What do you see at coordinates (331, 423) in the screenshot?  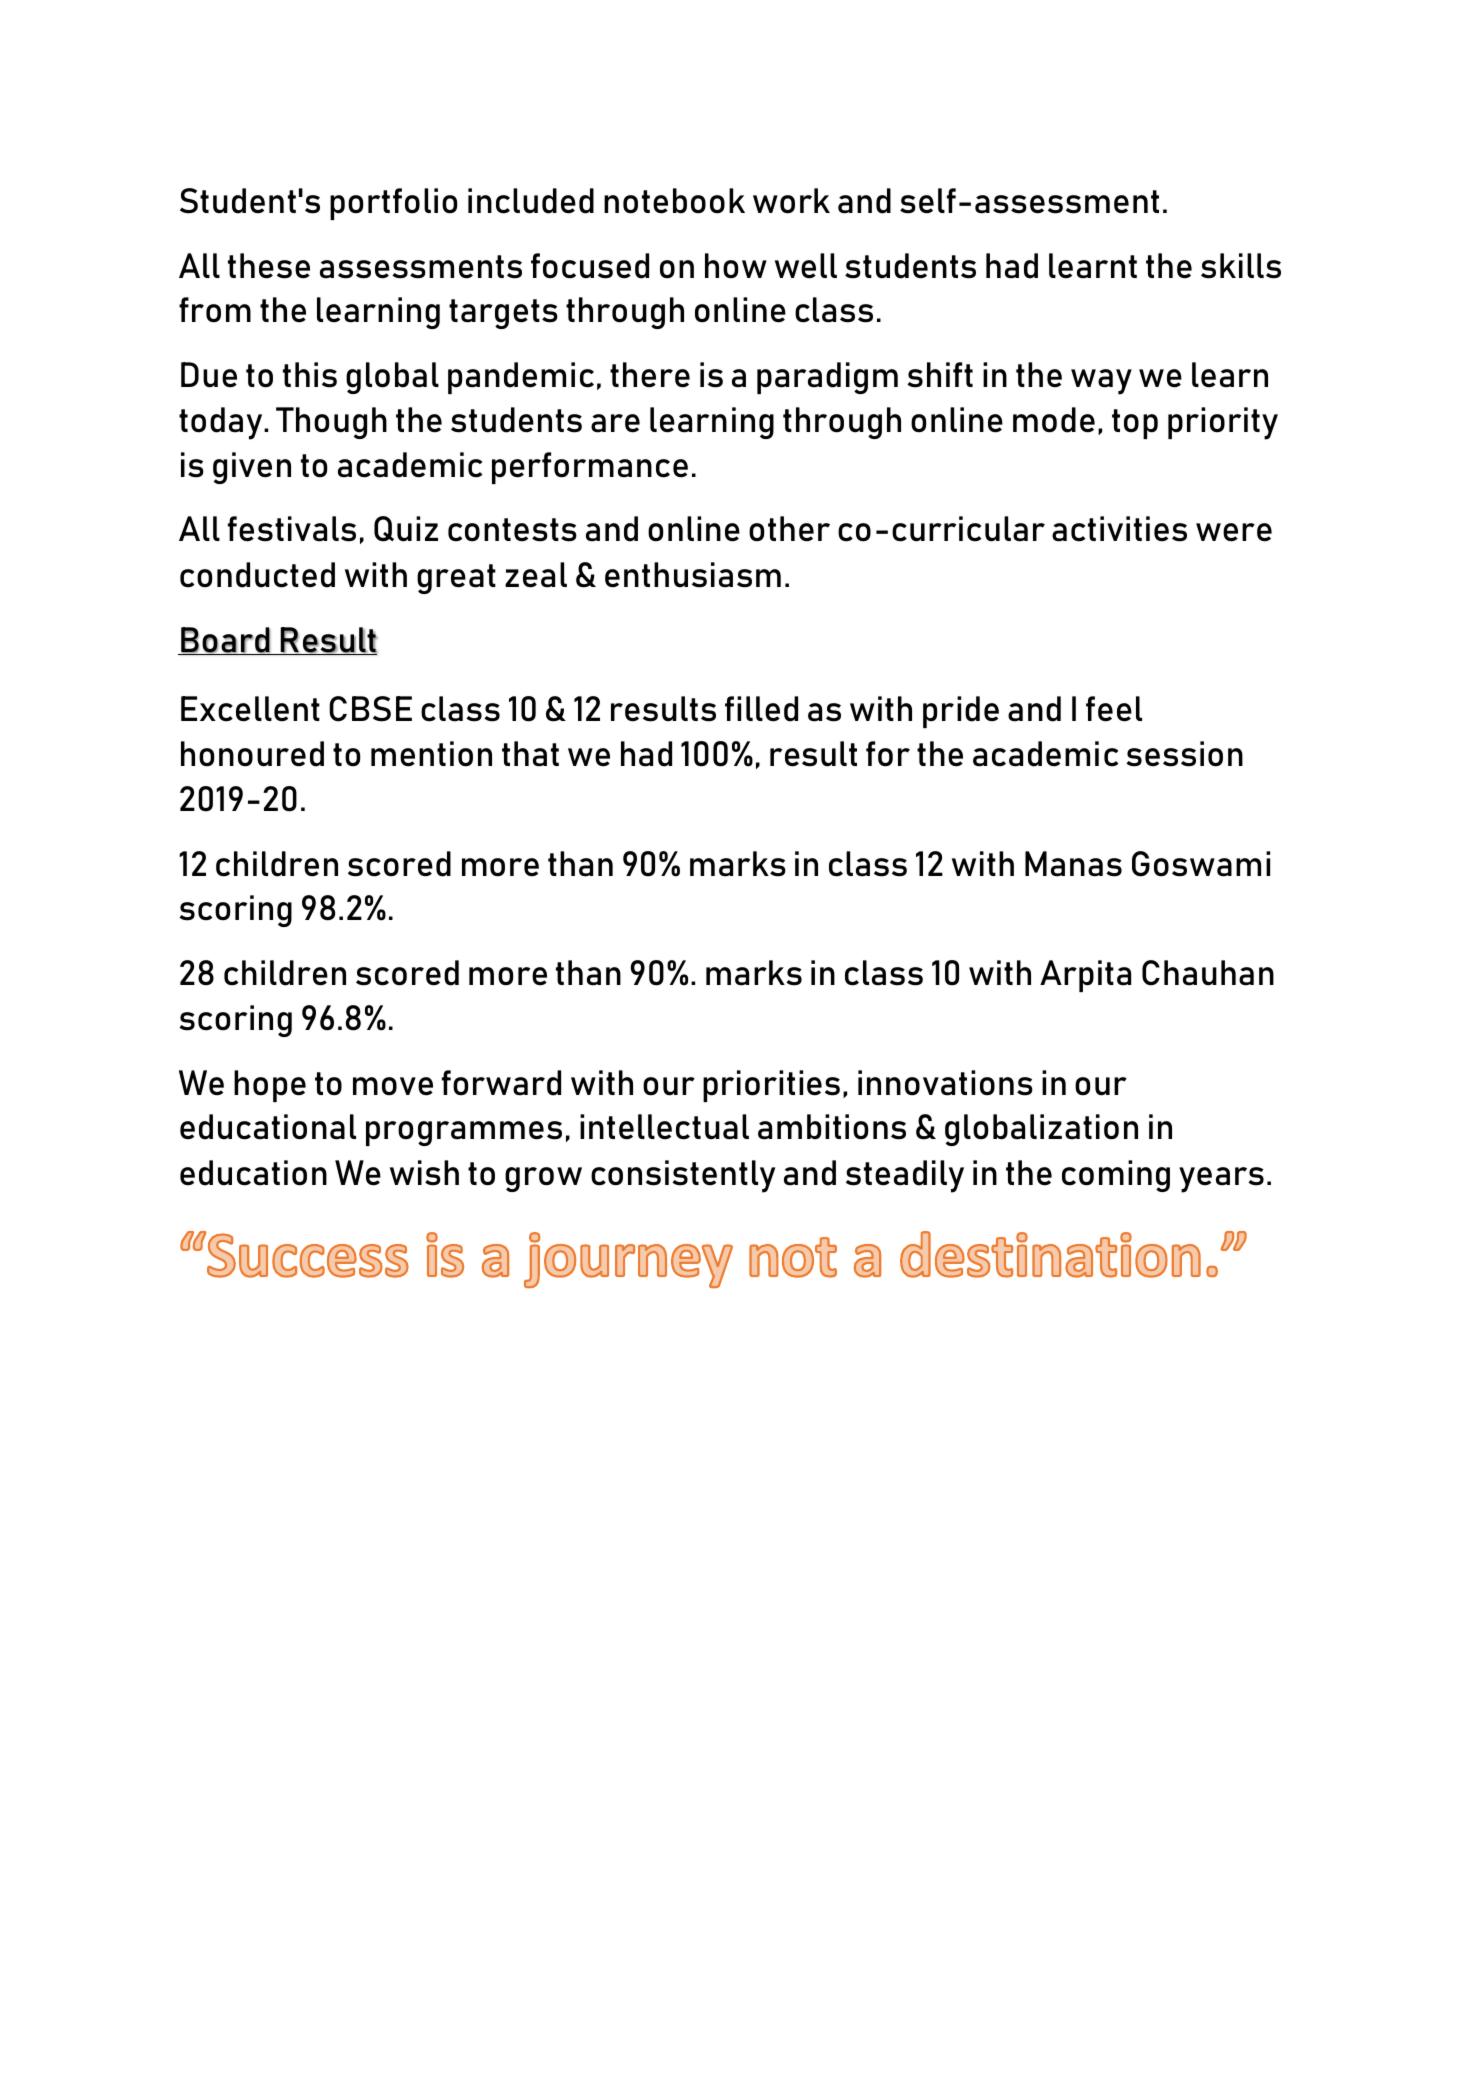 I see `Though` at bounding box center [331, 423].
